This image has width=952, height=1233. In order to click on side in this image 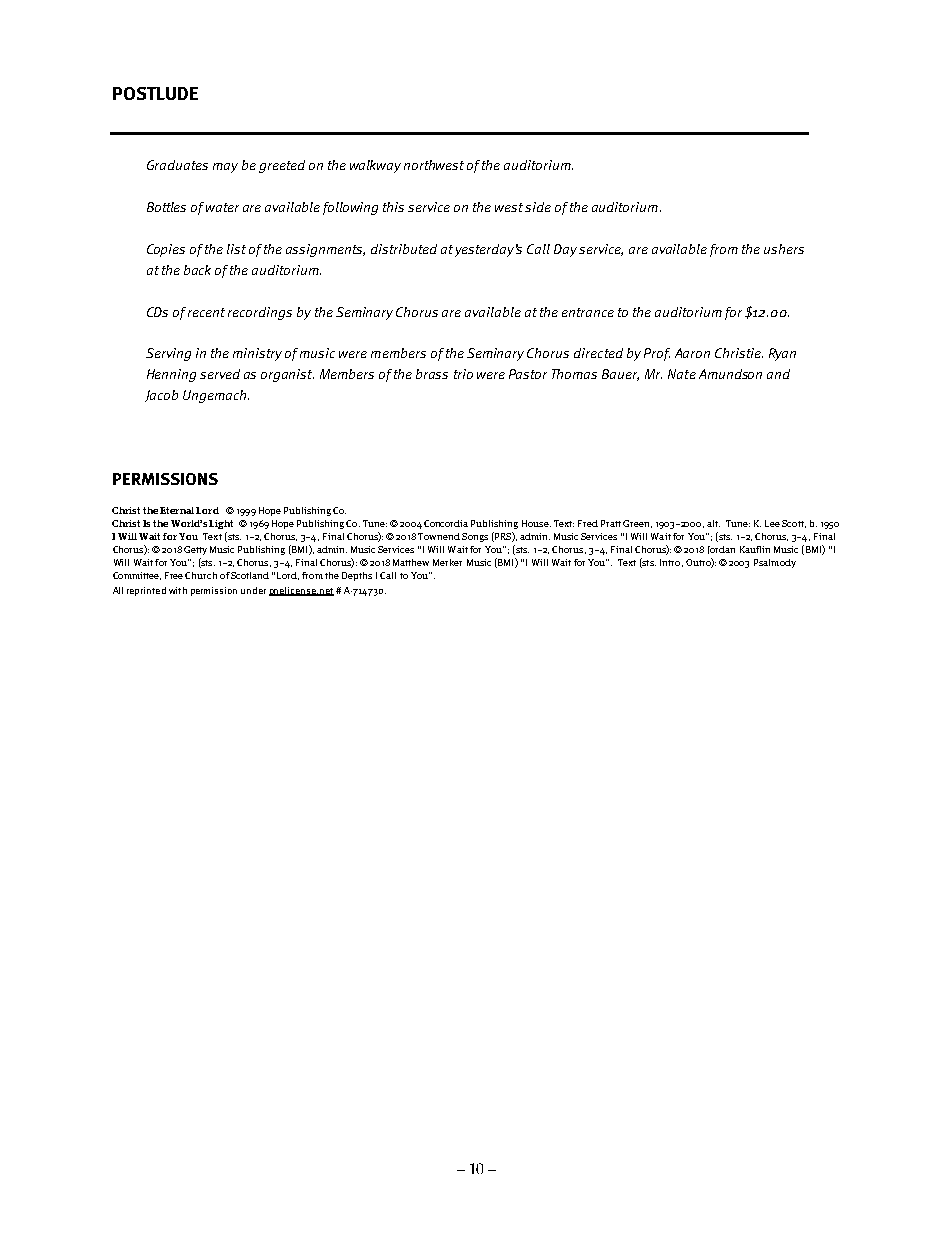, I will do `click(538, 207)`.
